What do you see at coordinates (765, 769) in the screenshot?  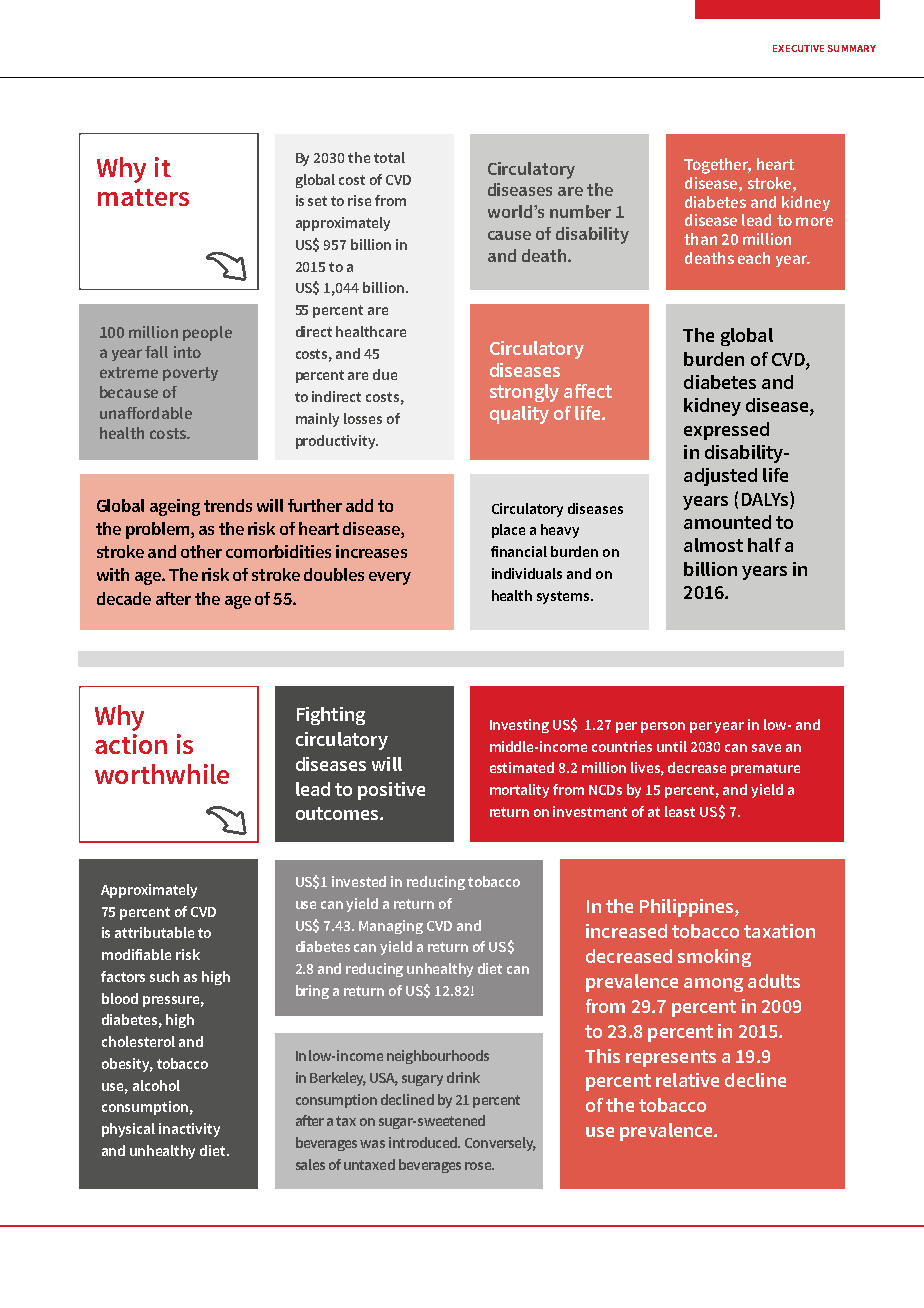 I see `premature` at bounding box center [765, 769].
